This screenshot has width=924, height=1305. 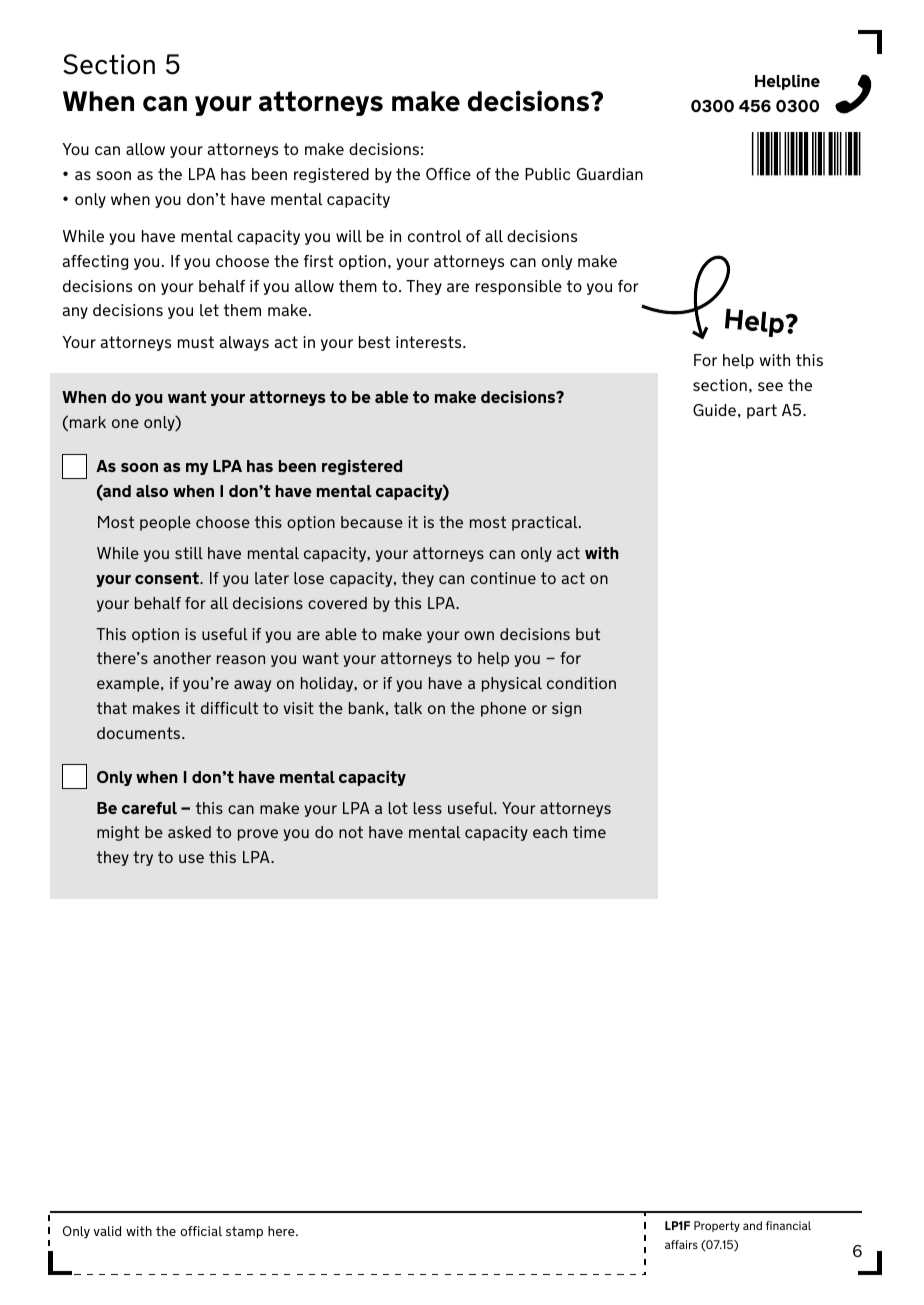 I want to click on less, so click(x=428, y=808).
